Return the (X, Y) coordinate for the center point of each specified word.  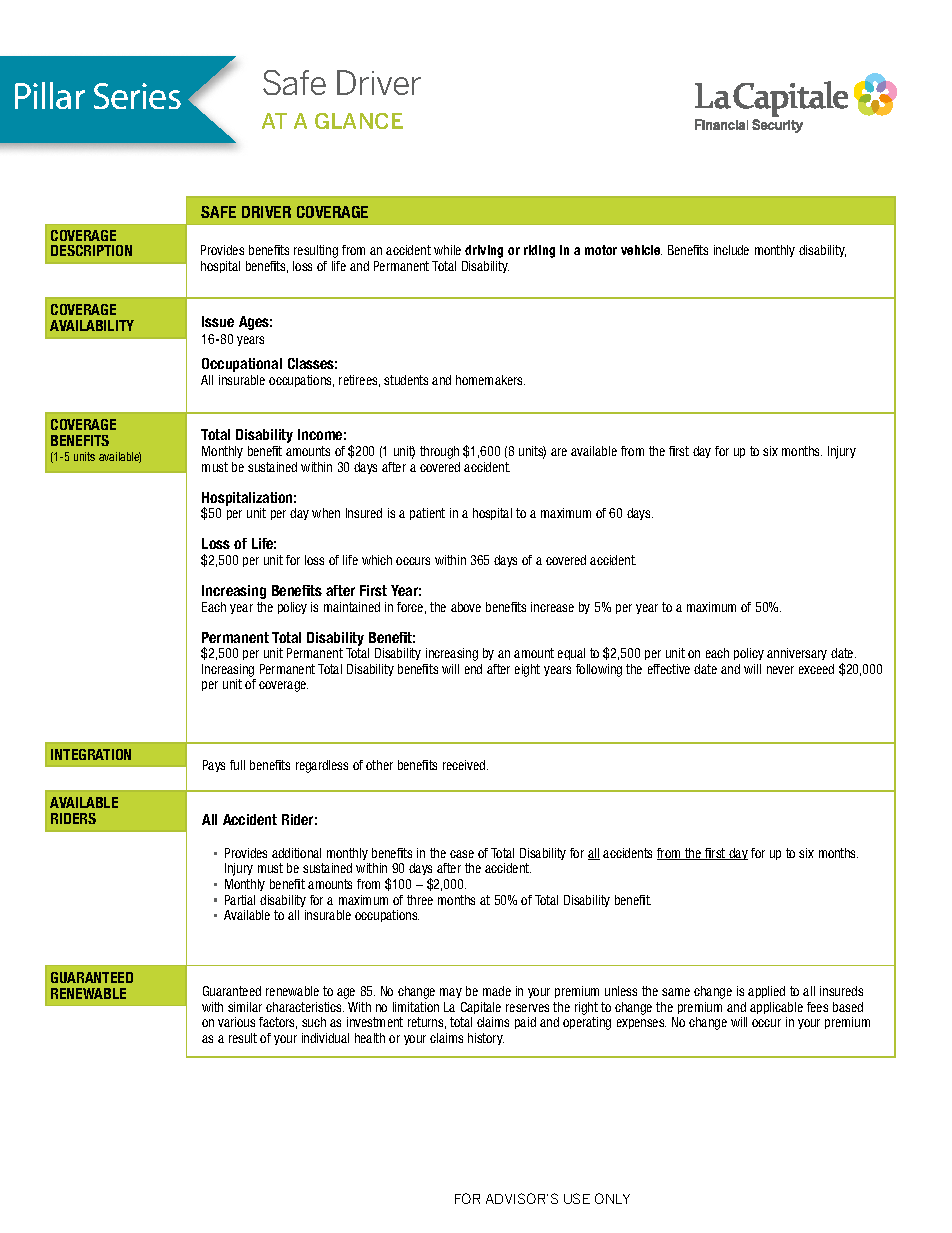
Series (137, 96)
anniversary (797, 654)
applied (766, 992)
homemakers (490, 380)
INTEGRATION (91, 754)
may (451, 993)
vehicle (641, 250)
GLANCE (359, 121)
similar (245, 1007)
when (326, 513)
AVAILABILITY (92, 325)
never (780, 670)
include (731, 250)
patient (427, 514)
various (236, 1022)
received (465, 765)
